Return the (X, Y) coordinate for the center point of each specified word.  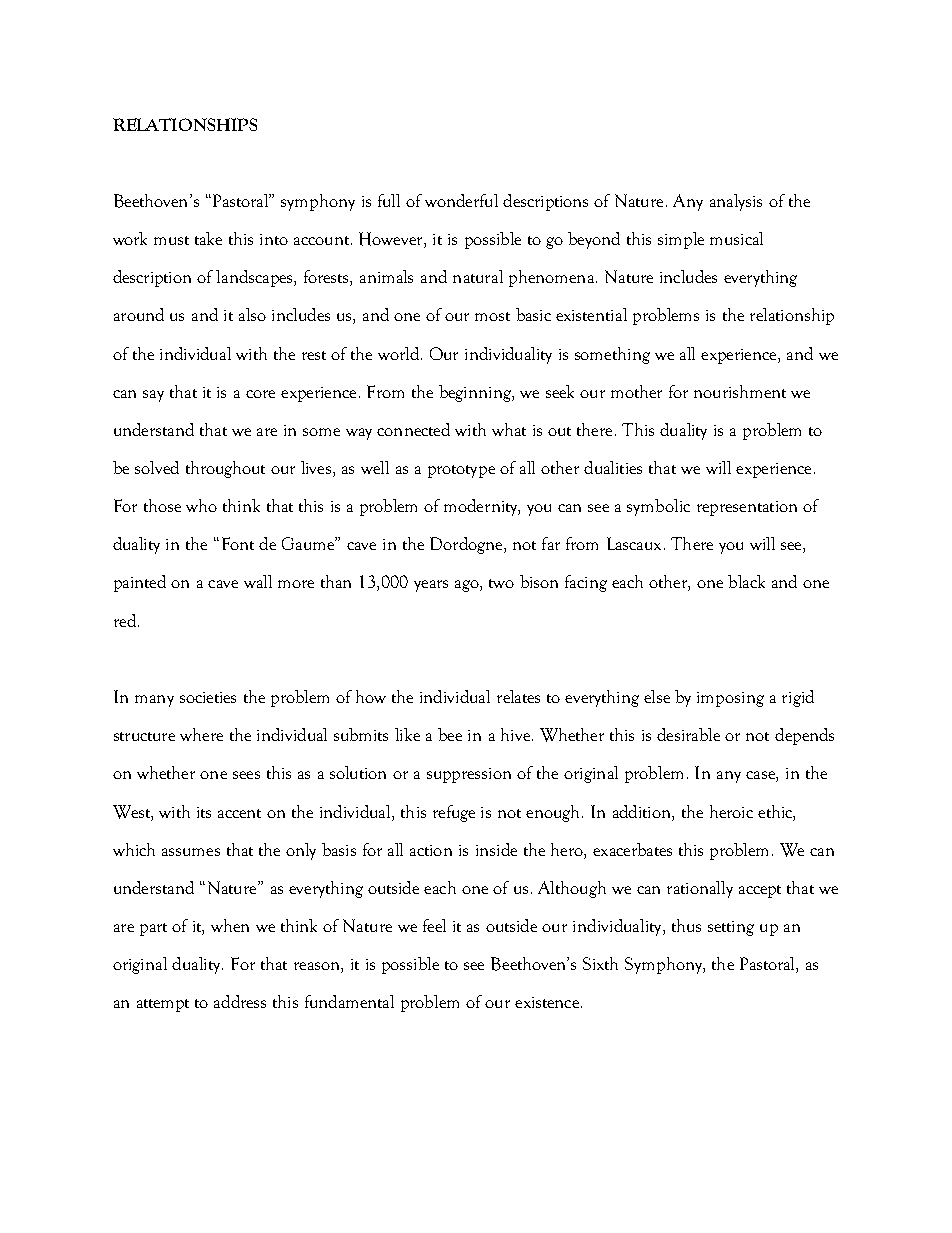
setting (731, 928)
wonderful (461, 200)
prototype (461, 471)
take (208, 238)
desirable (688, 734)
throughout (225, 469)
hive (515, 734)
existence (547, 1002)
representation (747, 508)
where (201, 734)
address (240, 1001)
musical (736, 238)
